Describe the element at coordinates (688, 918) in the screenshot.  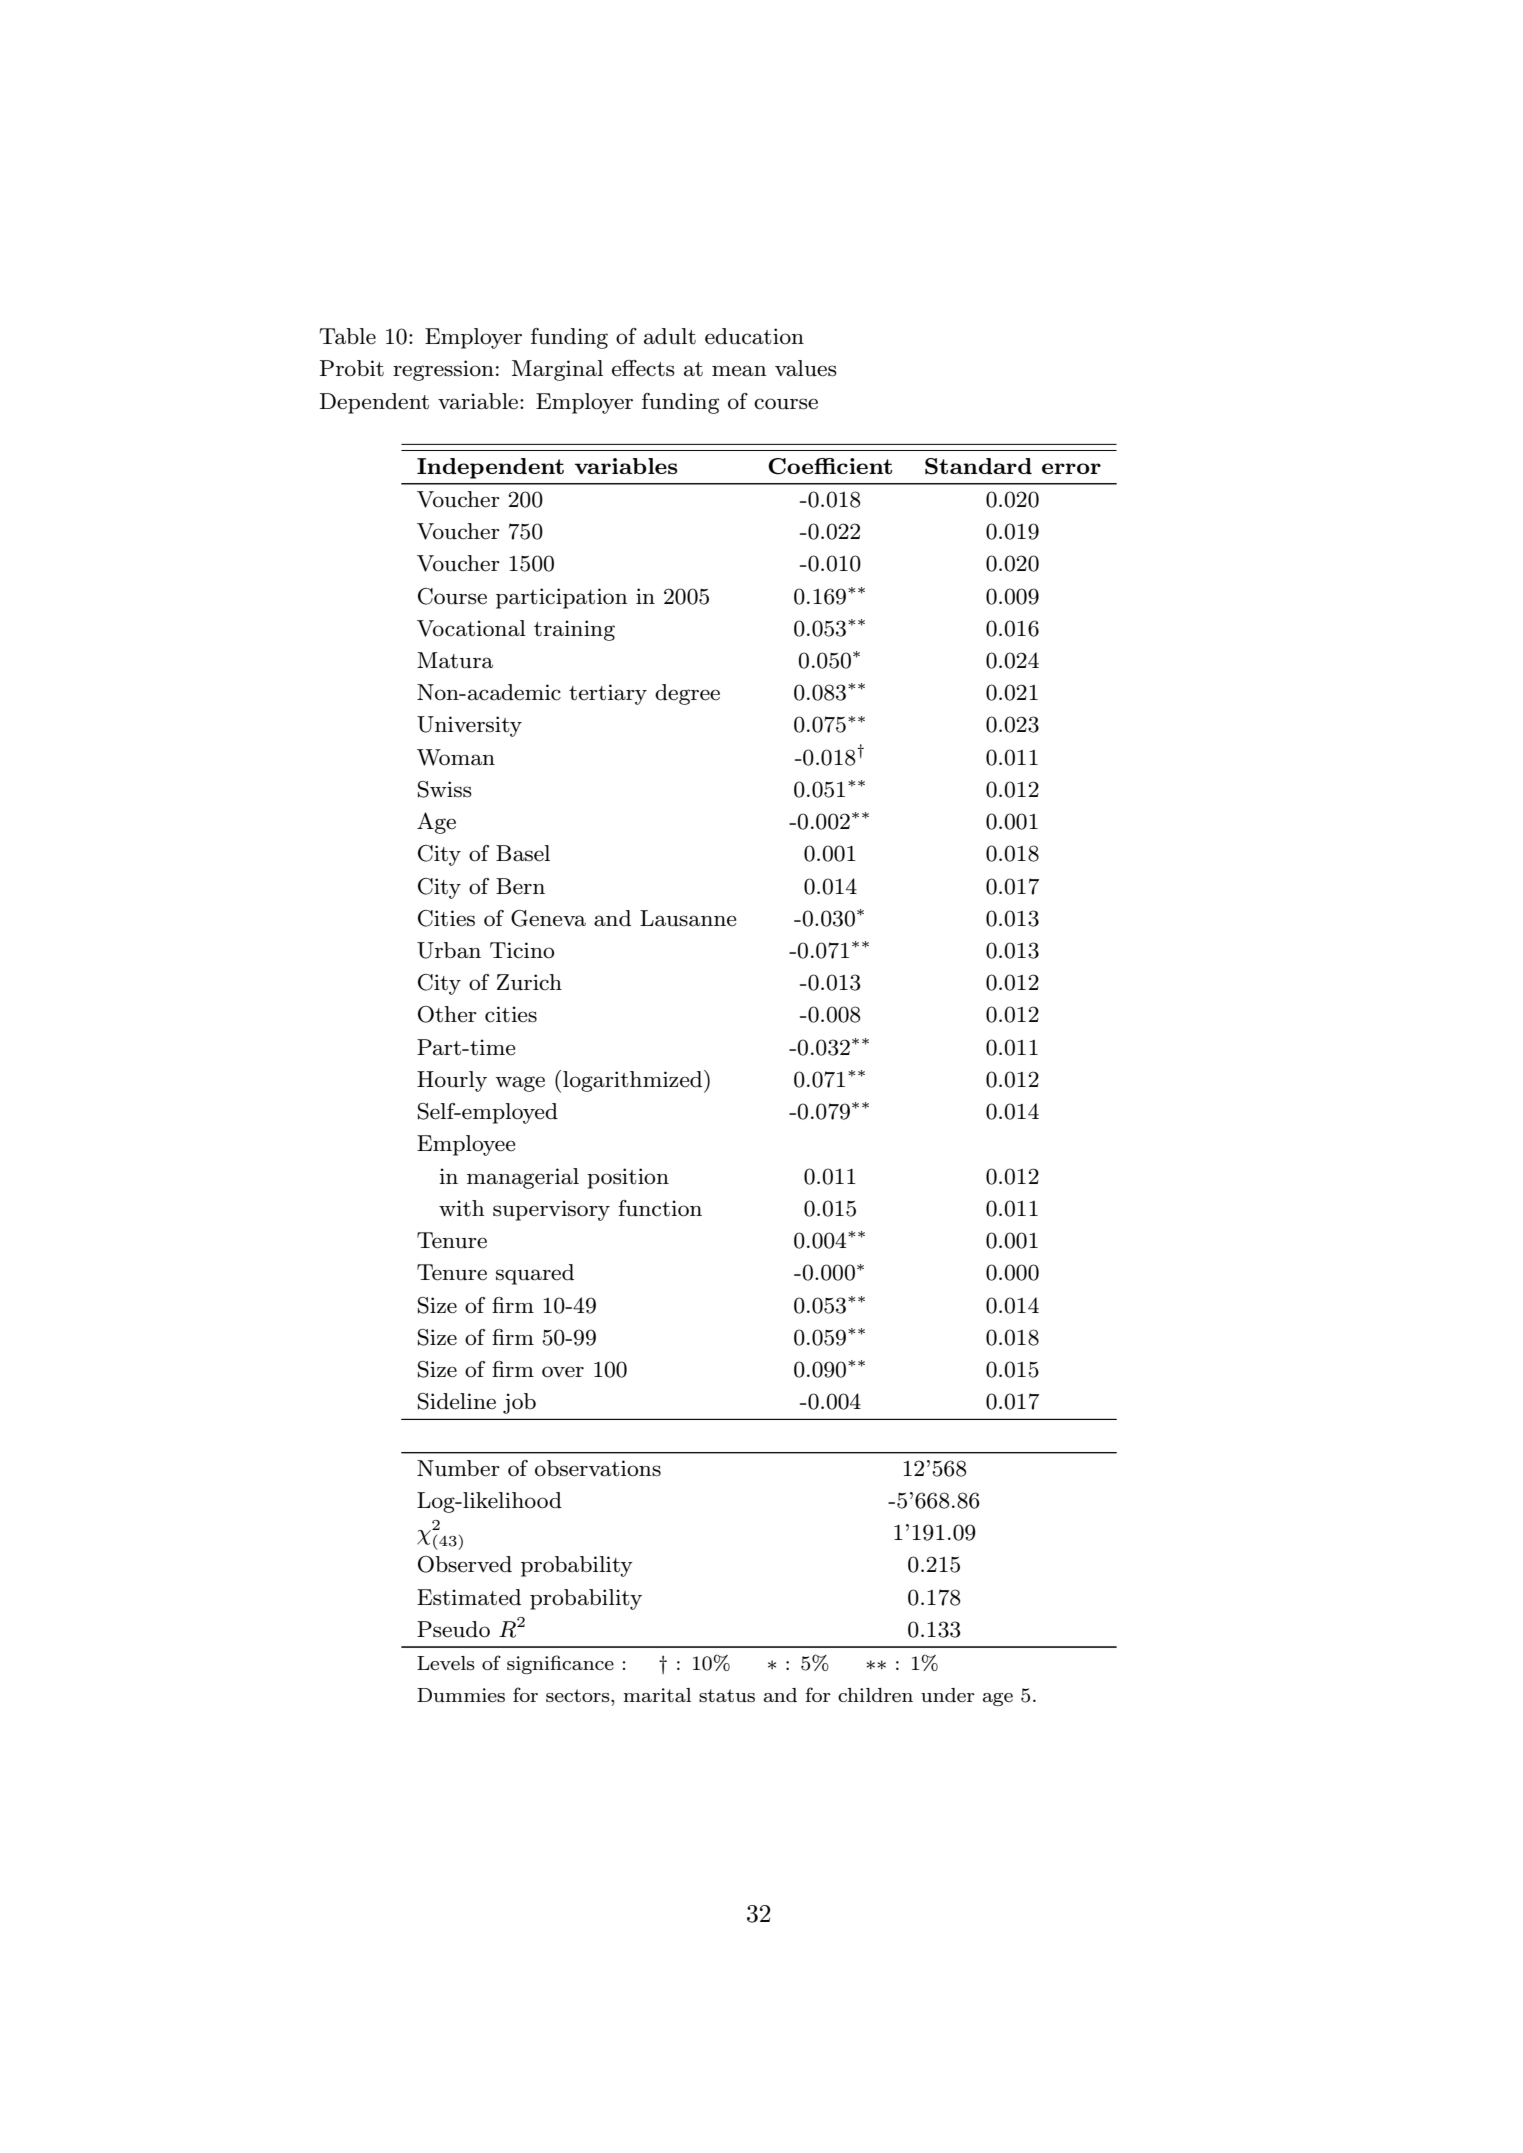
I see `Lausanne` at that location.
